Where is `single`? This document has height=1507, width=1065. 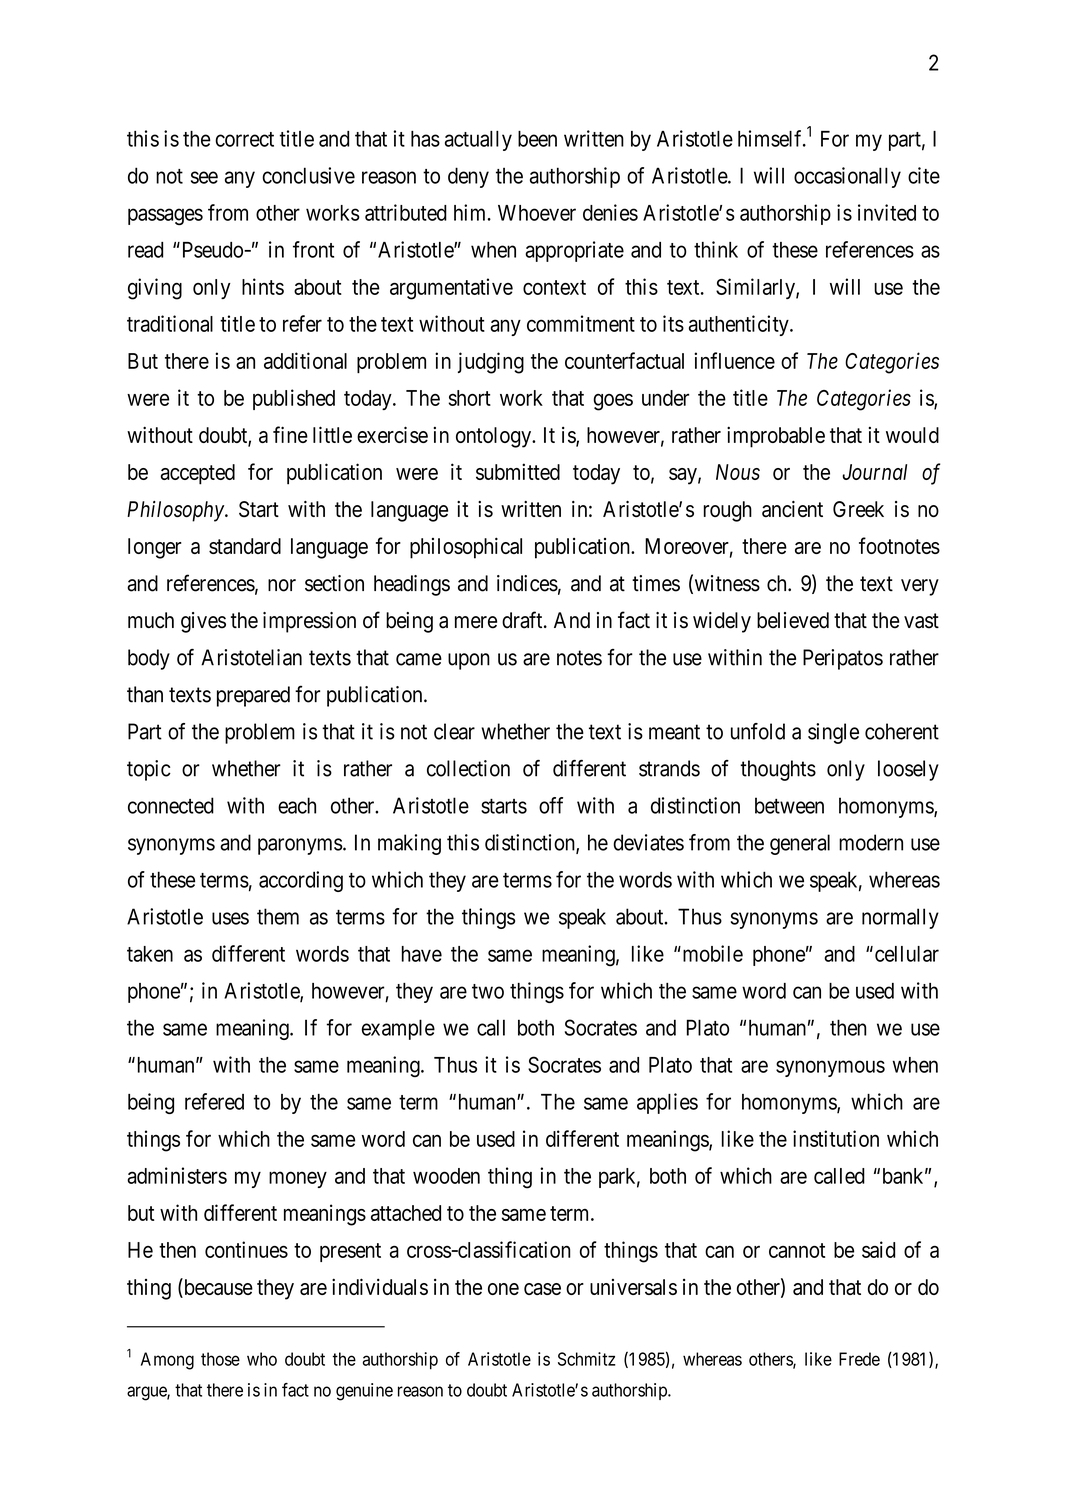
single is located at coordinates (833, 733).
